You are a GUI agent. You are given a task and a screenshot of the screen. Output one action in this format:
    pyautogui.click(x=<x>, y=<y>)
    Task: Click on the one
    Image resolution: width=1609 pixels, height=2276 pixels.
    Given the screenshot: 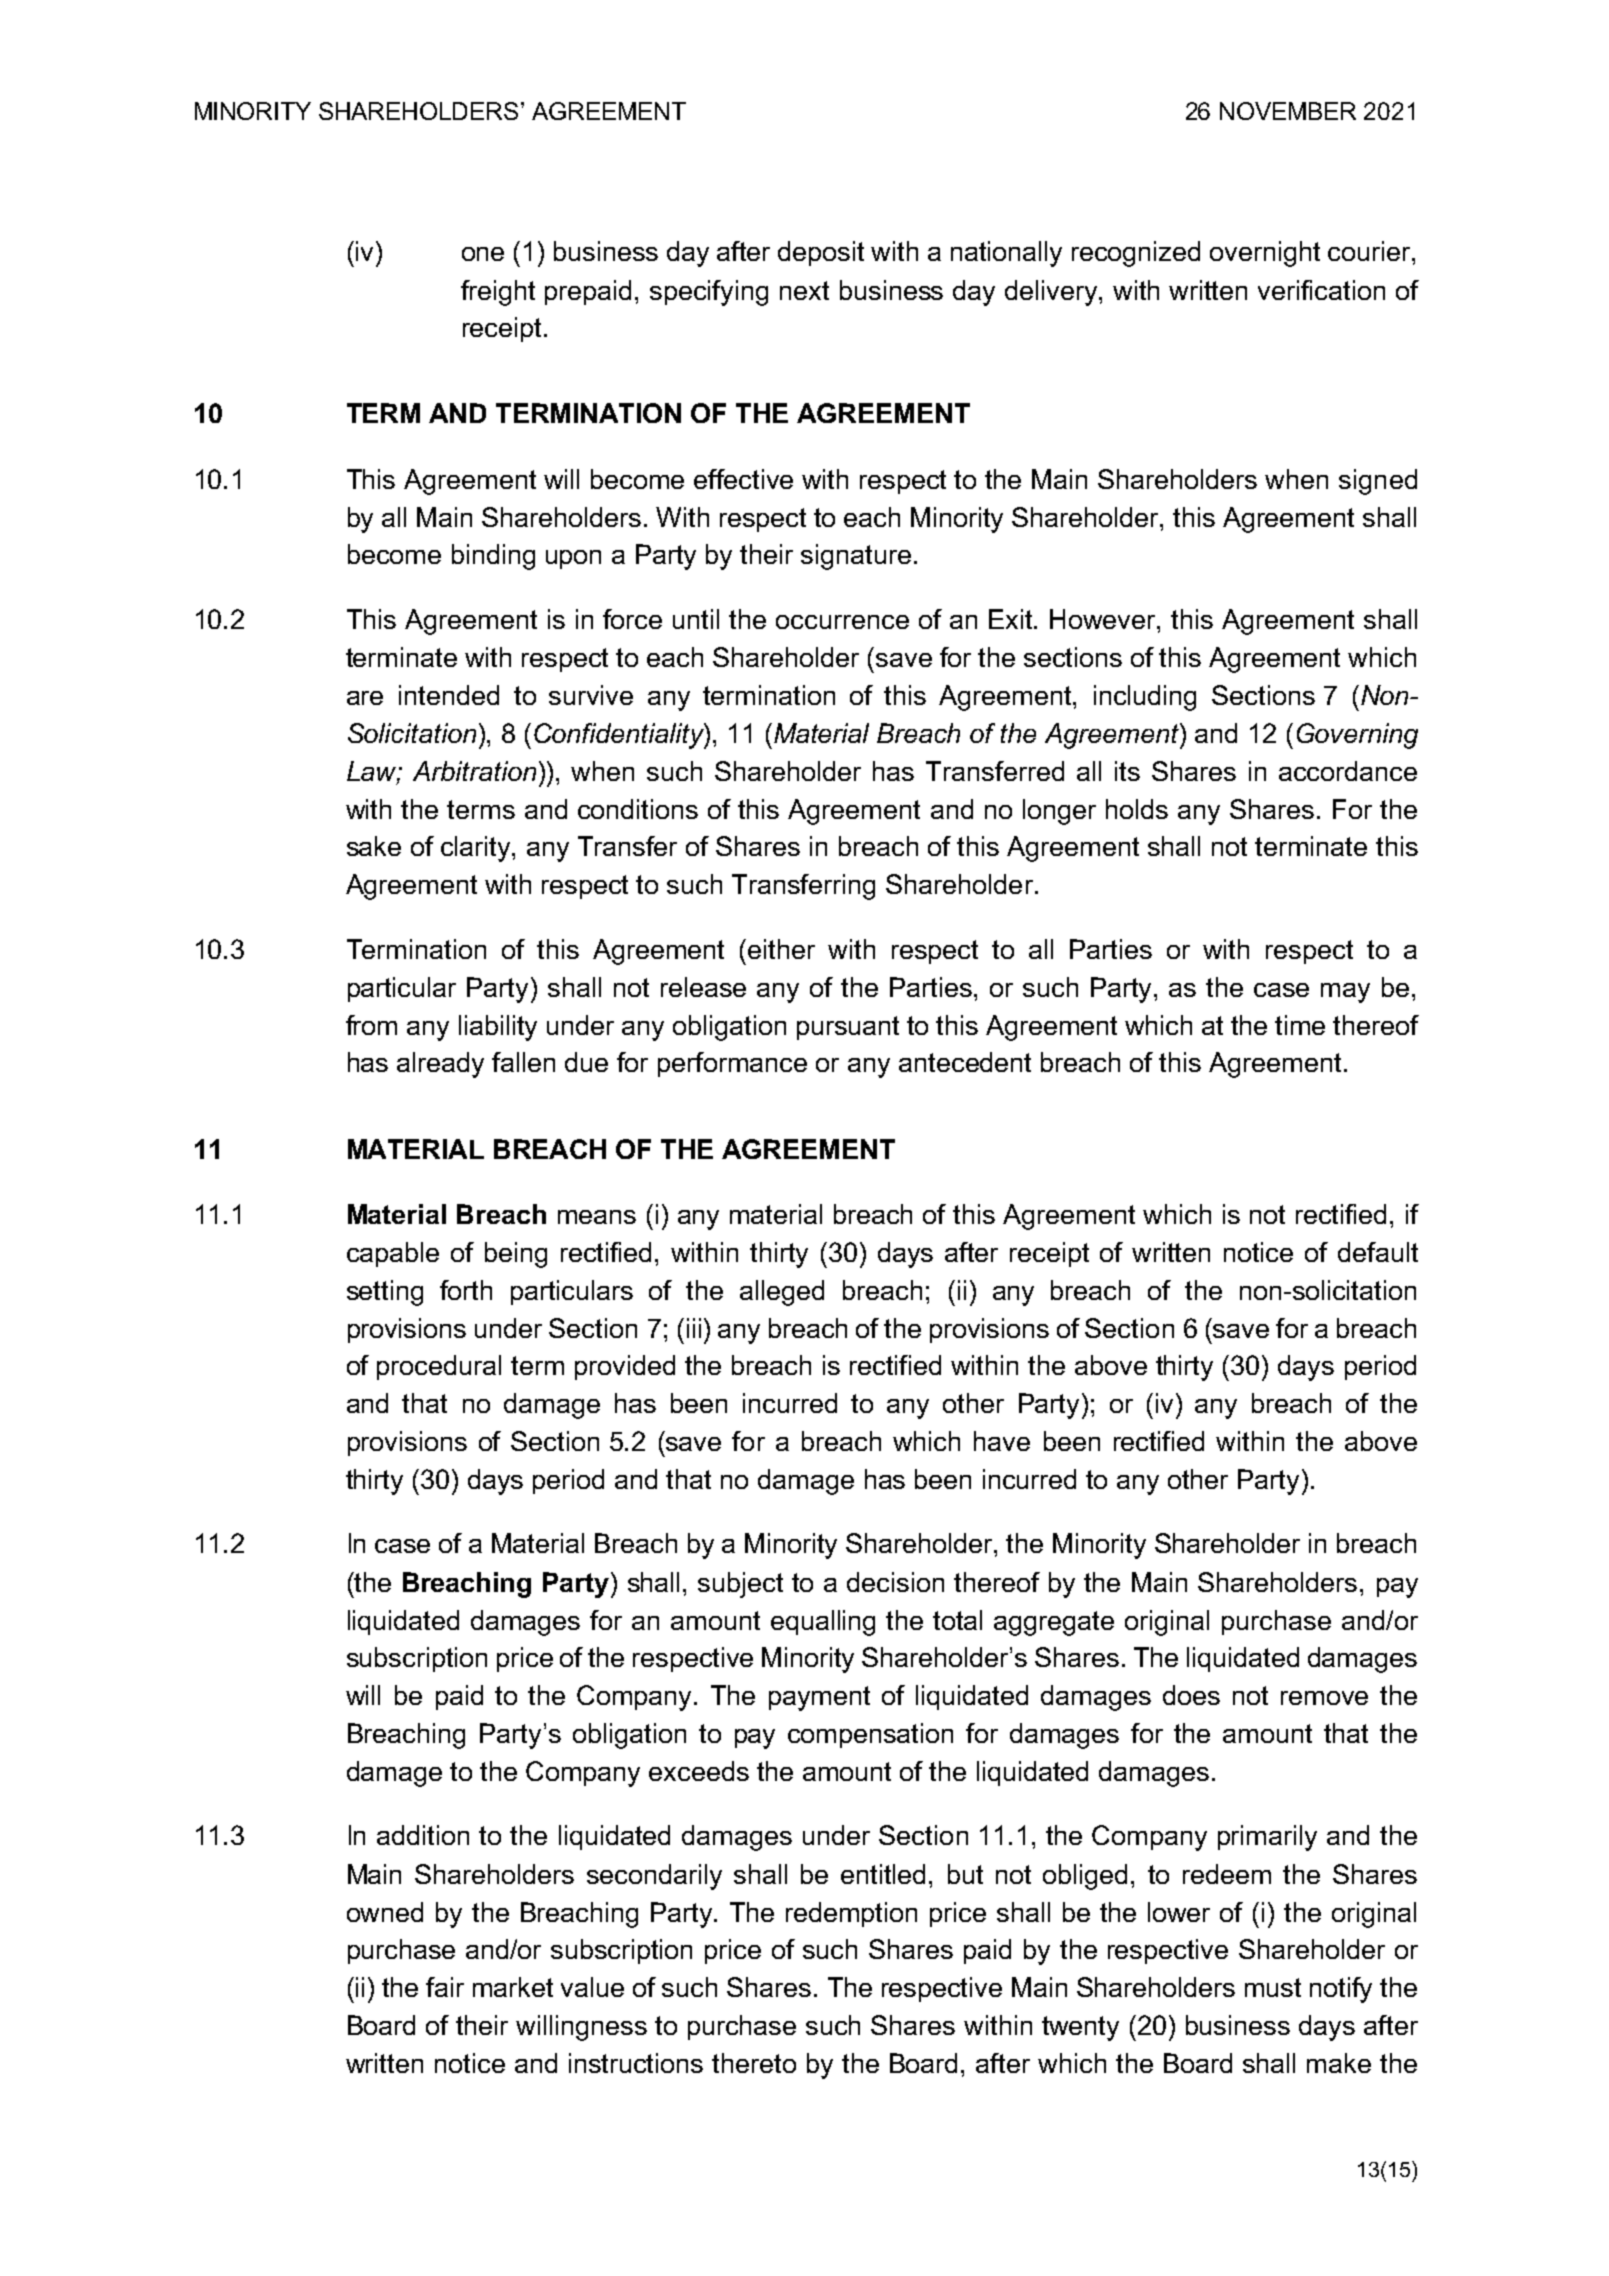 What is the action you would take?
    pyautogui.click(x=483, y=254)
